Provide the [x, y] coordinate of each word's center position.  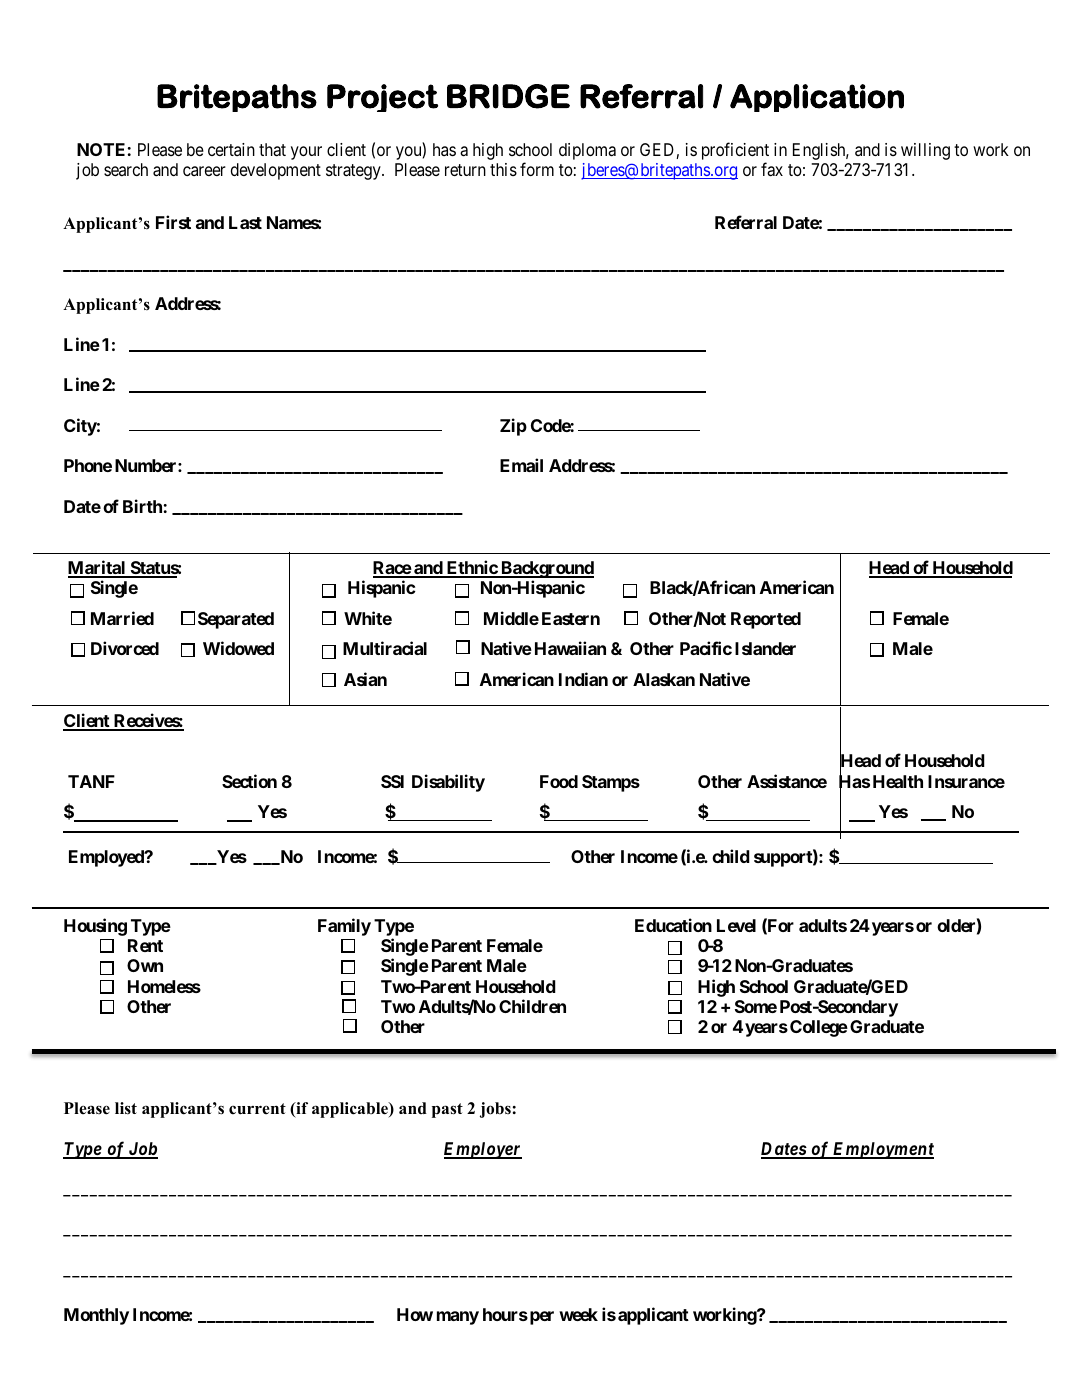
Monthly [96, 1316]
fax [772, 169]
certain [231, 149]
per [540, 1318]
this [503, 169]
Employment [882, 1150]
